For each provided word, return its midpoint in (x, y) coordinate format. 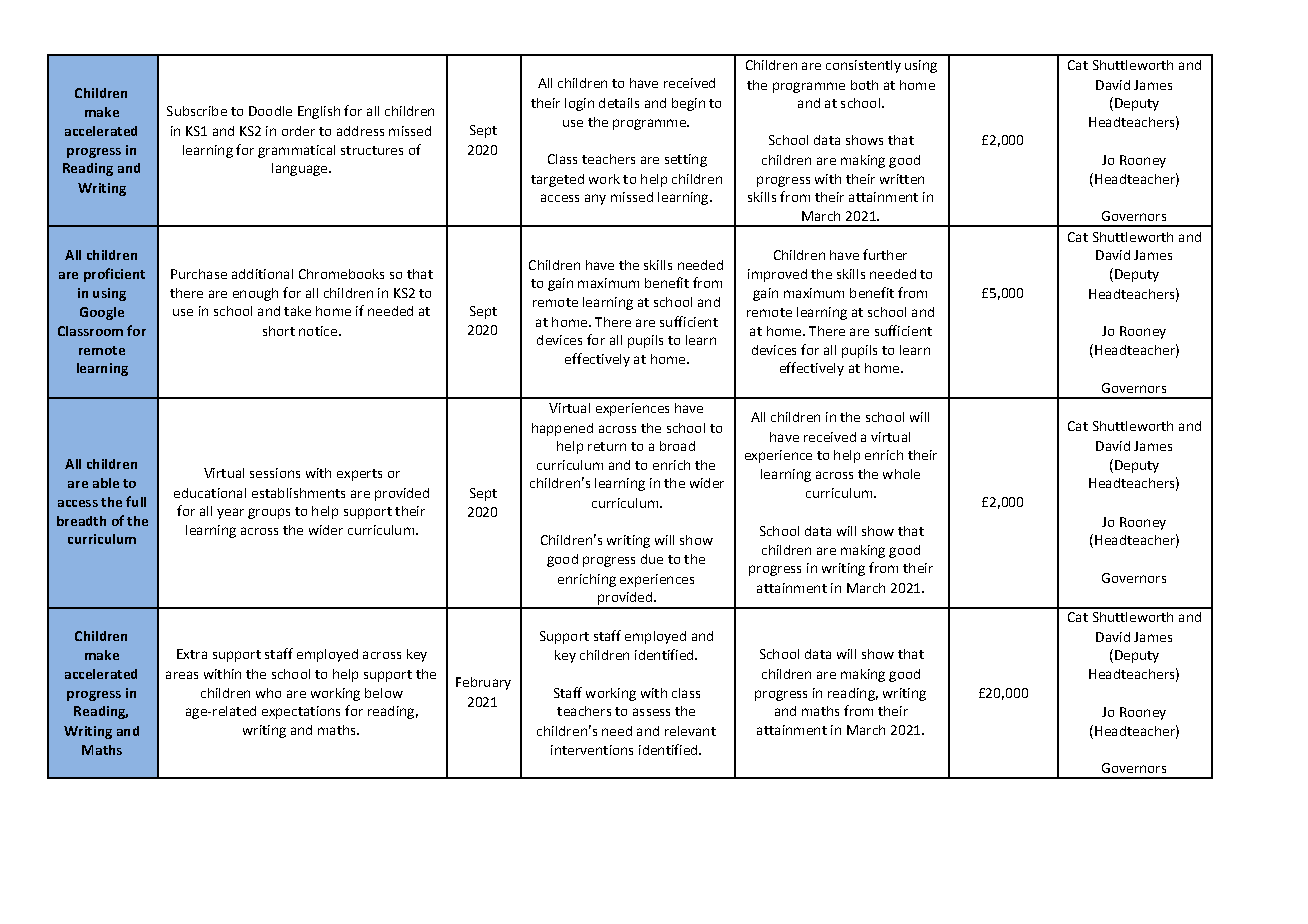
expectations (301, 712)
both (864, 85)
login (579, 104)
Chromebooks (341, 274)
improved (777, 275)
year (230, 513)
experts (359, 475)
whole (901, 474)
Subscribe (197, 111)
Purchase (199, 274)
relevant (690, 731)
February (483, 683)
